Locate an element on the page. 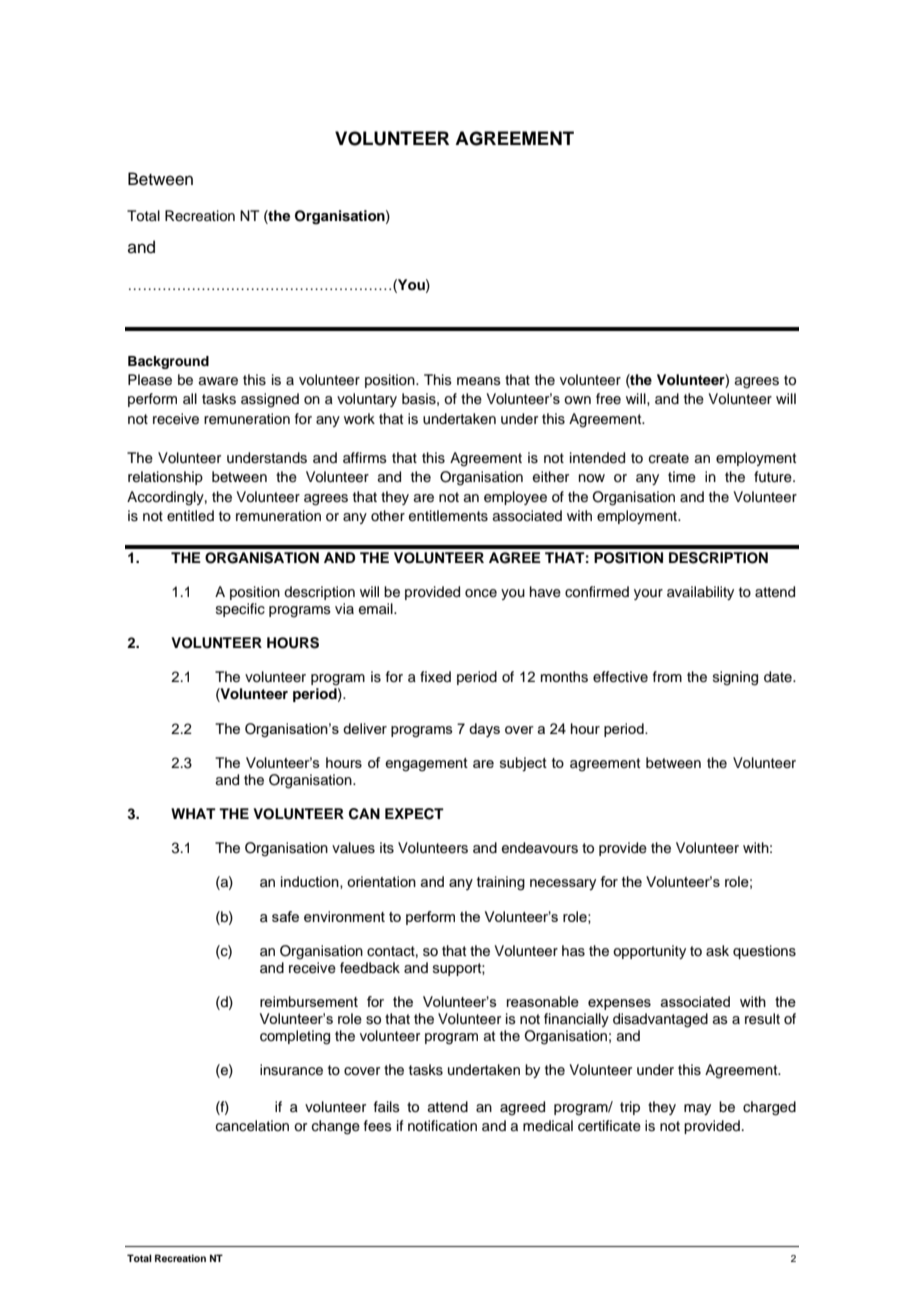 This page has width=924, height=1308. free is located at coordinates (608, 398).
